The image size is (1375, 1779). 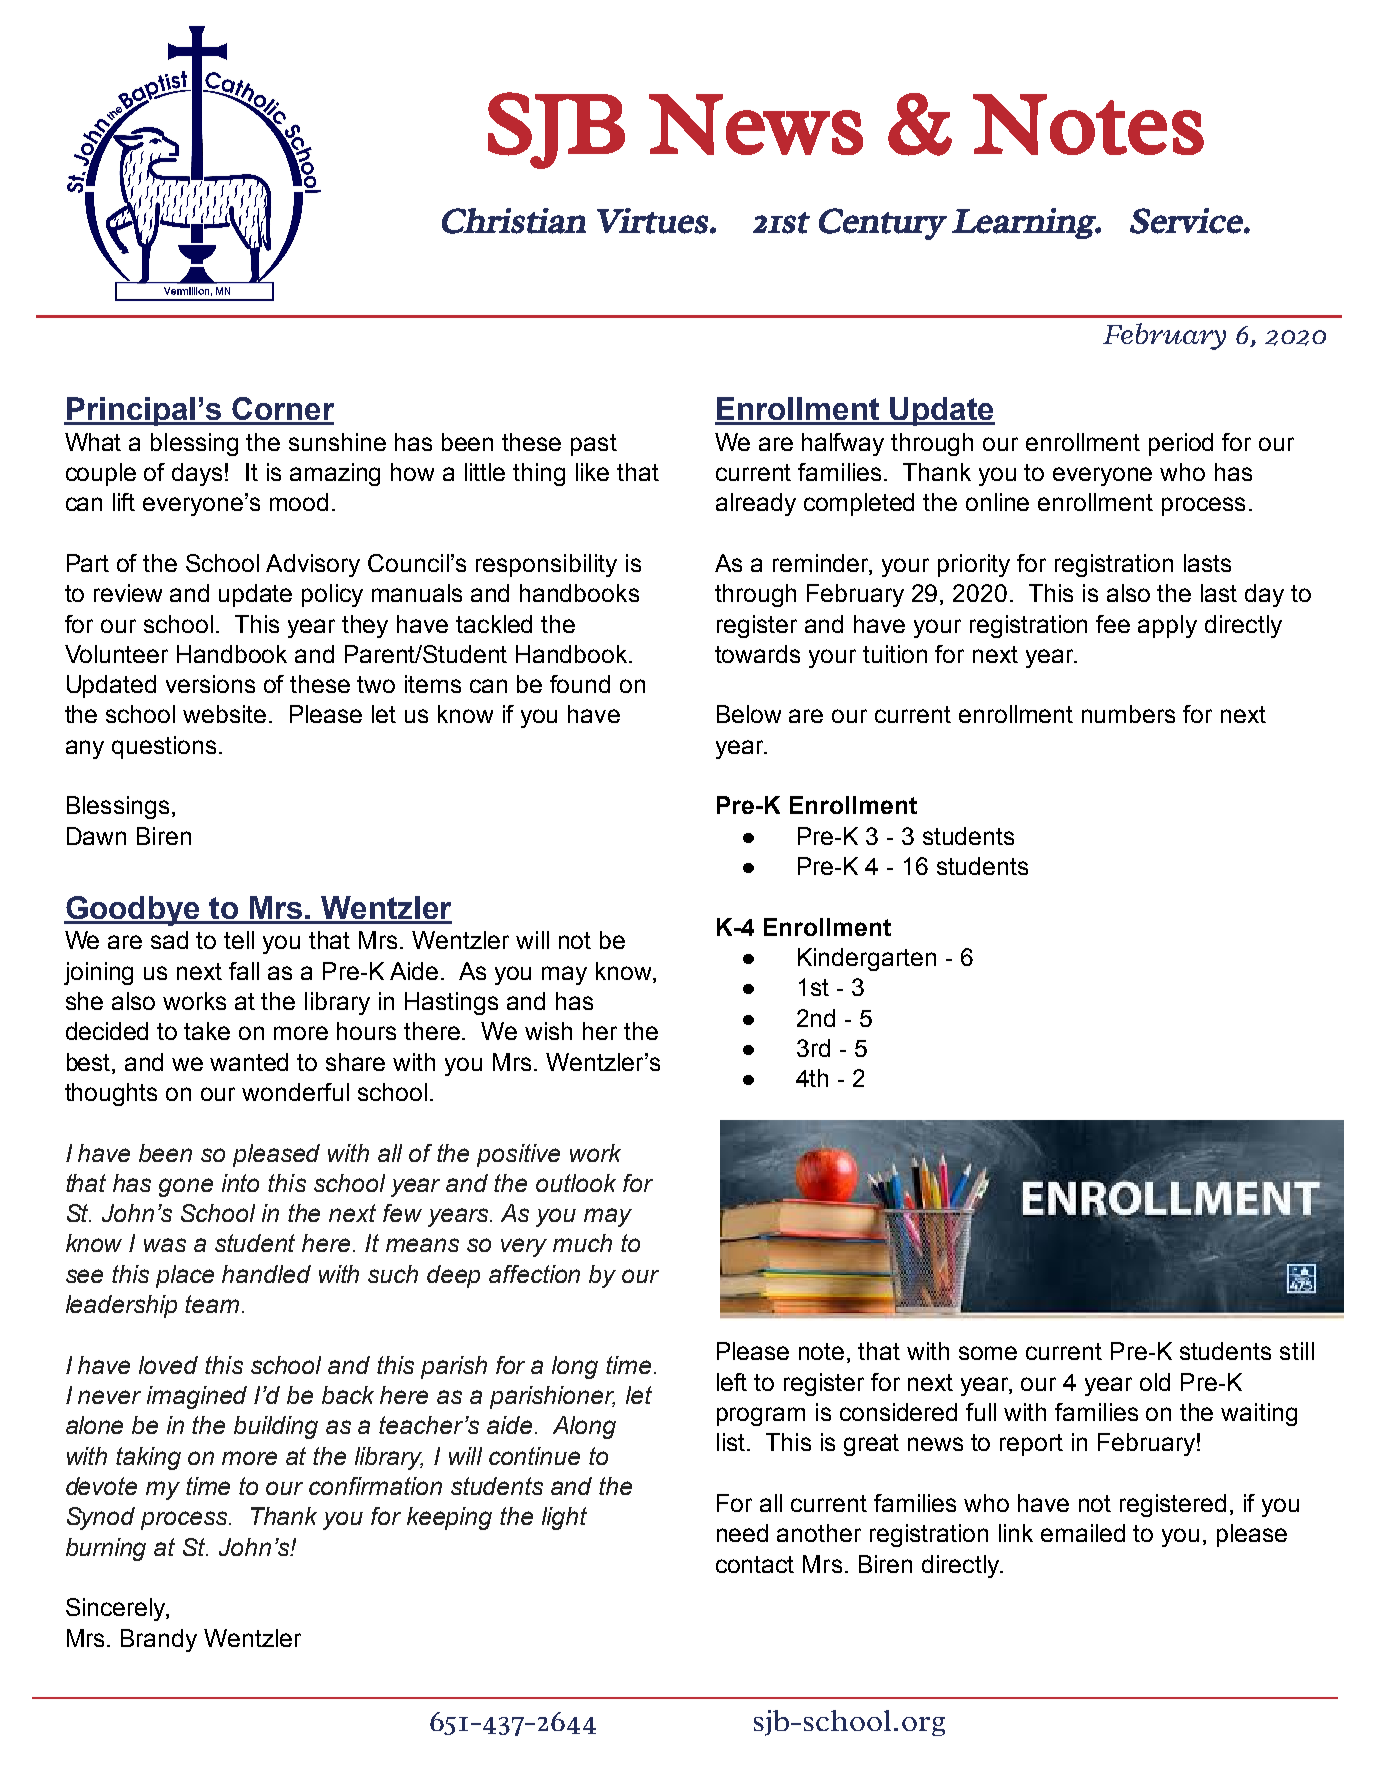 I want to click on handled, so click(x=266, y=1274).
